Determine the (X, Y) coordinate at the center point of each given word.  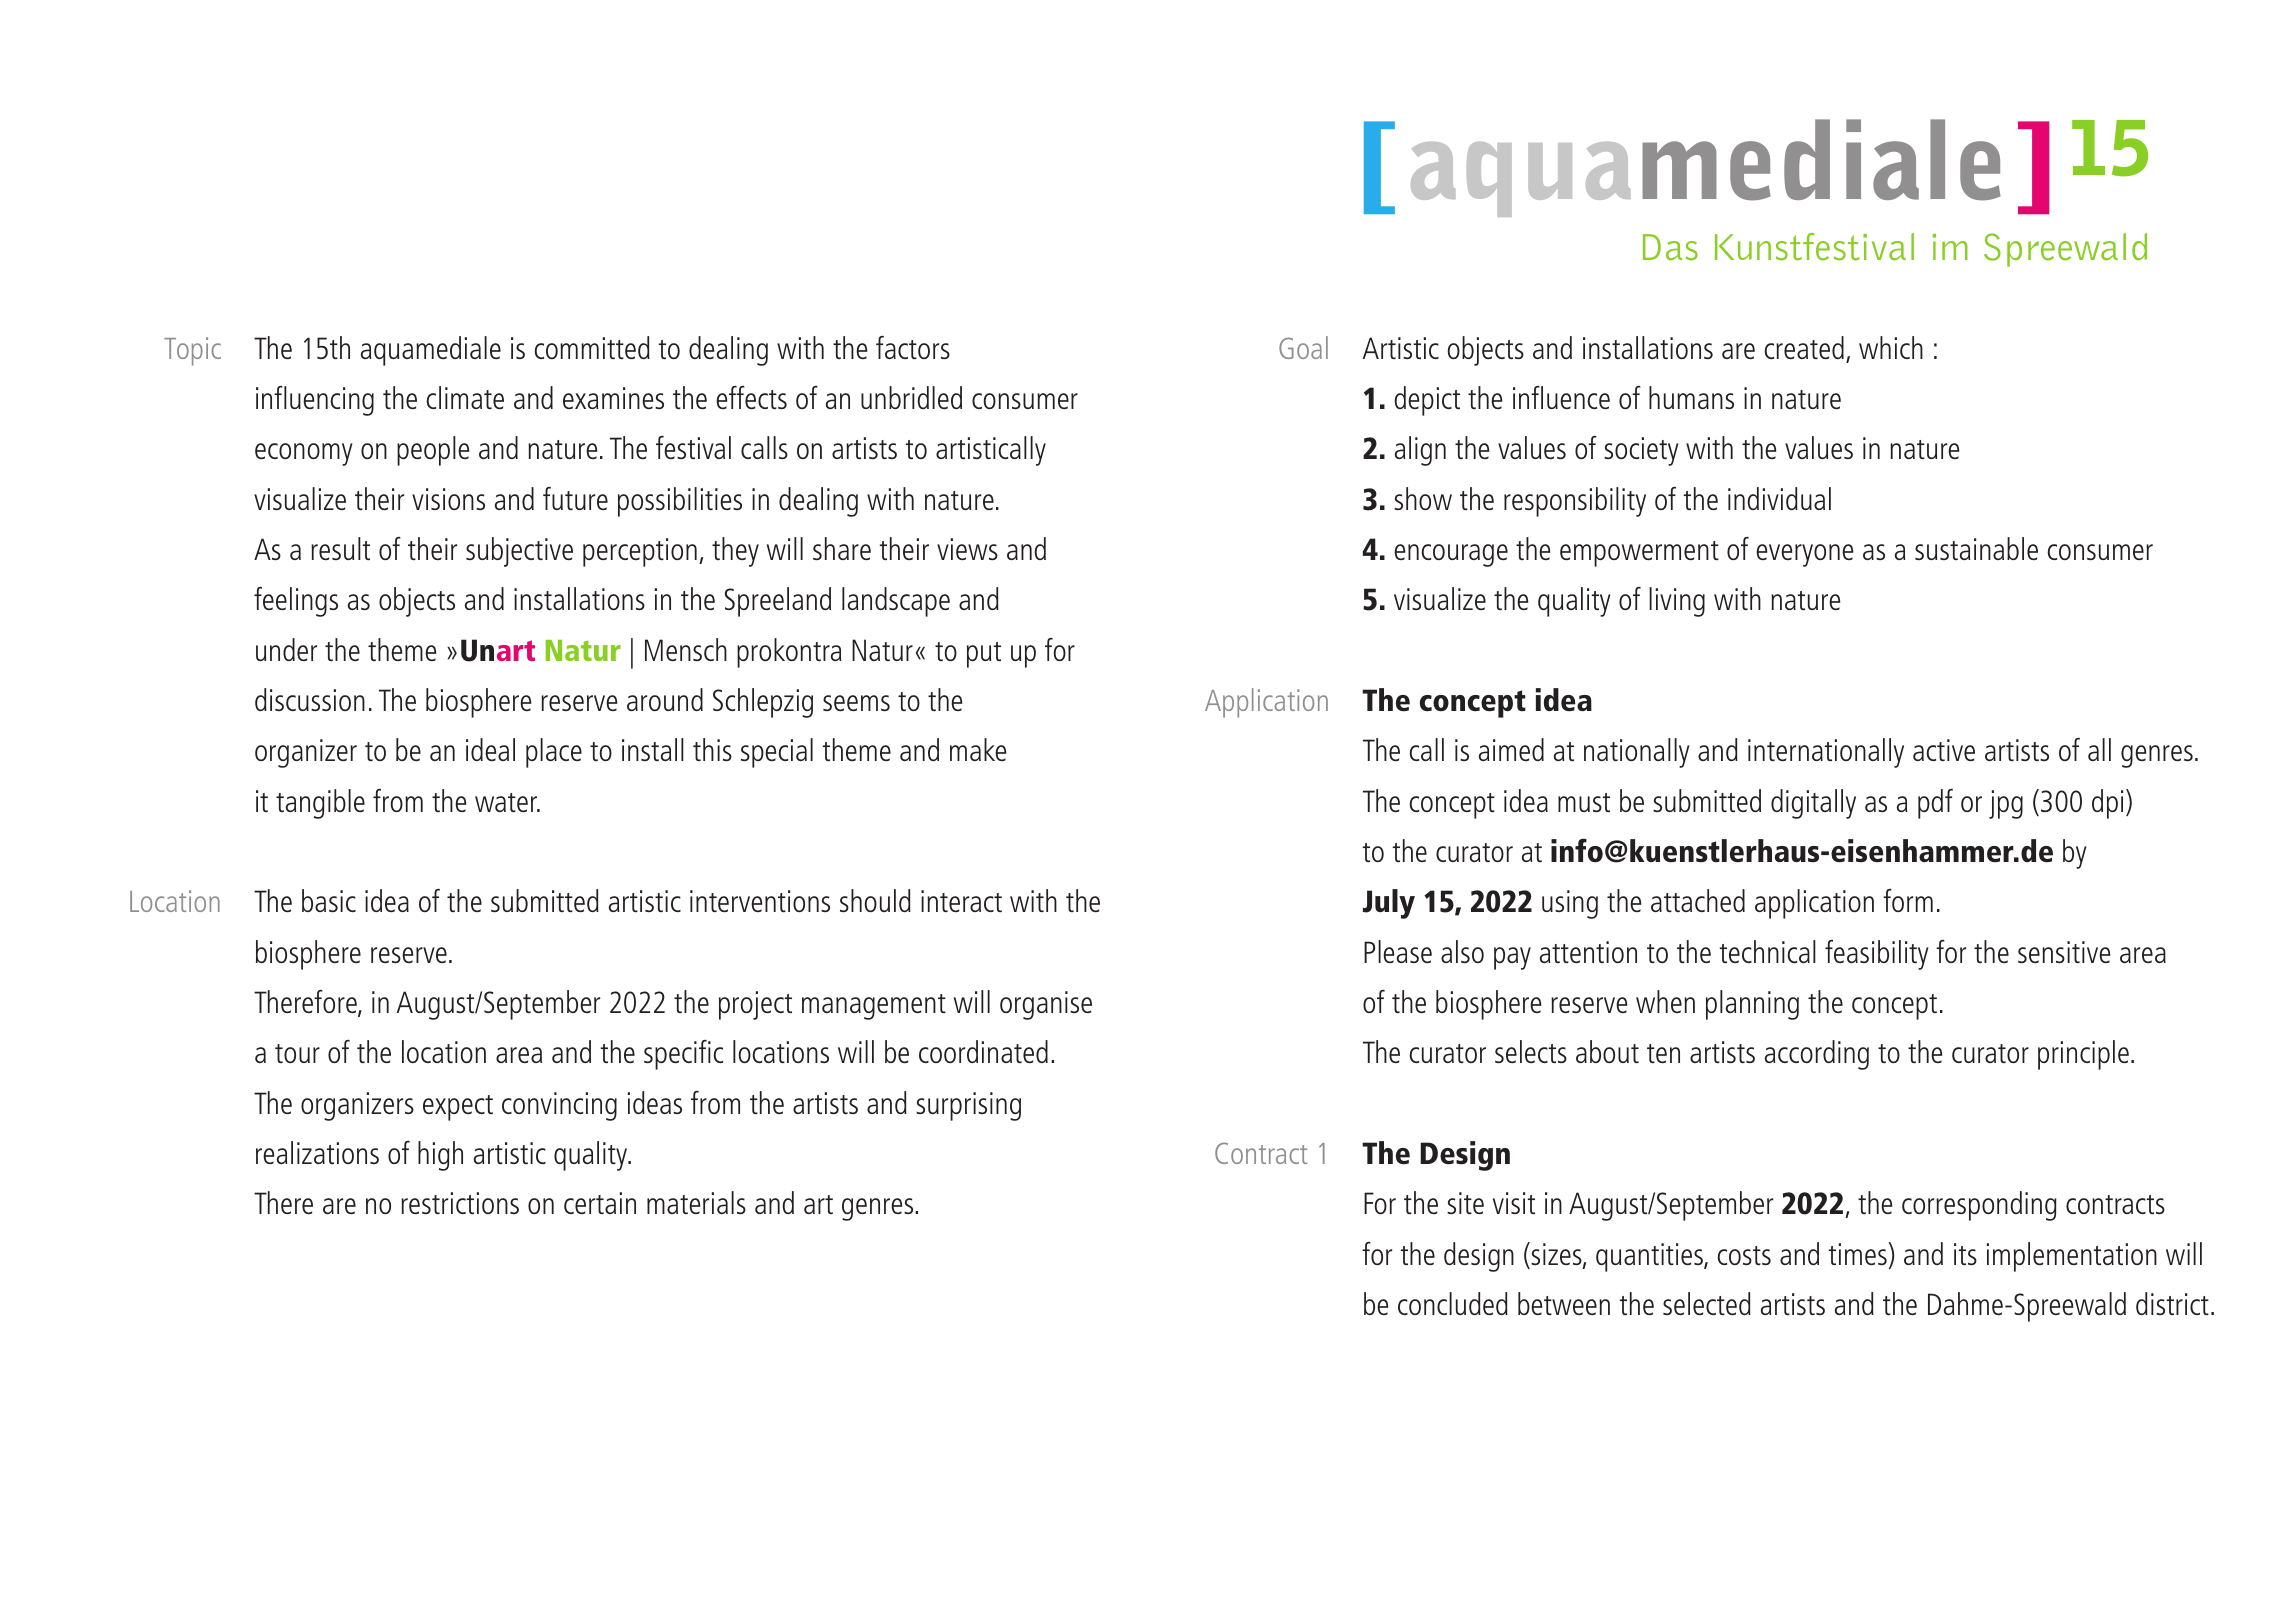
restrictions (460, 1203)
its (1965, 1254)
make (978, 749)
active (1944, 750)
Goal (1303, 347)
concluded (1453, 1303)
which (1891, 347)
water (507, 802)
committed (592, 347)
